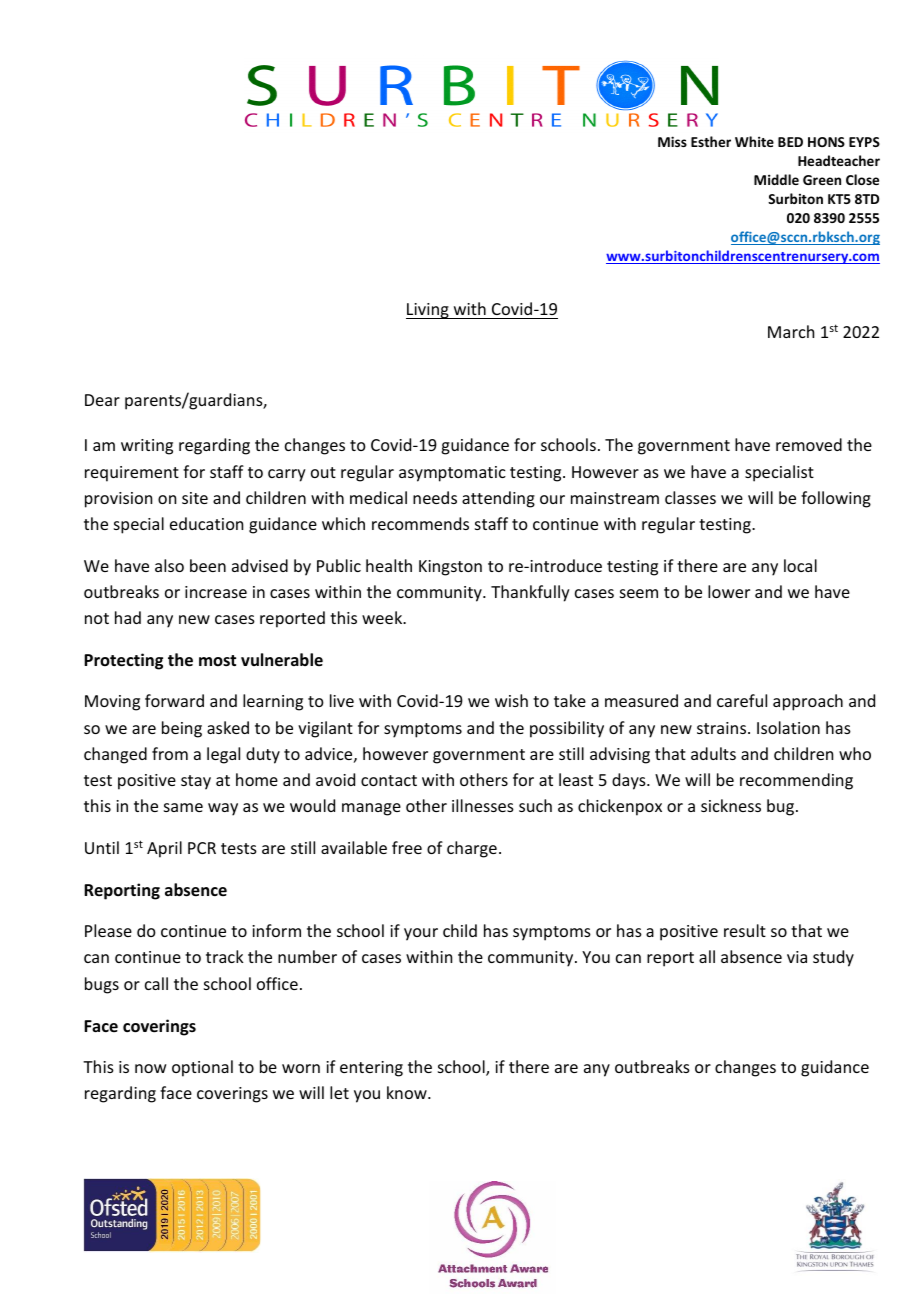  Describe the element at coordinates (776, 179) in the screenshot. I see `Middle` at that location.
